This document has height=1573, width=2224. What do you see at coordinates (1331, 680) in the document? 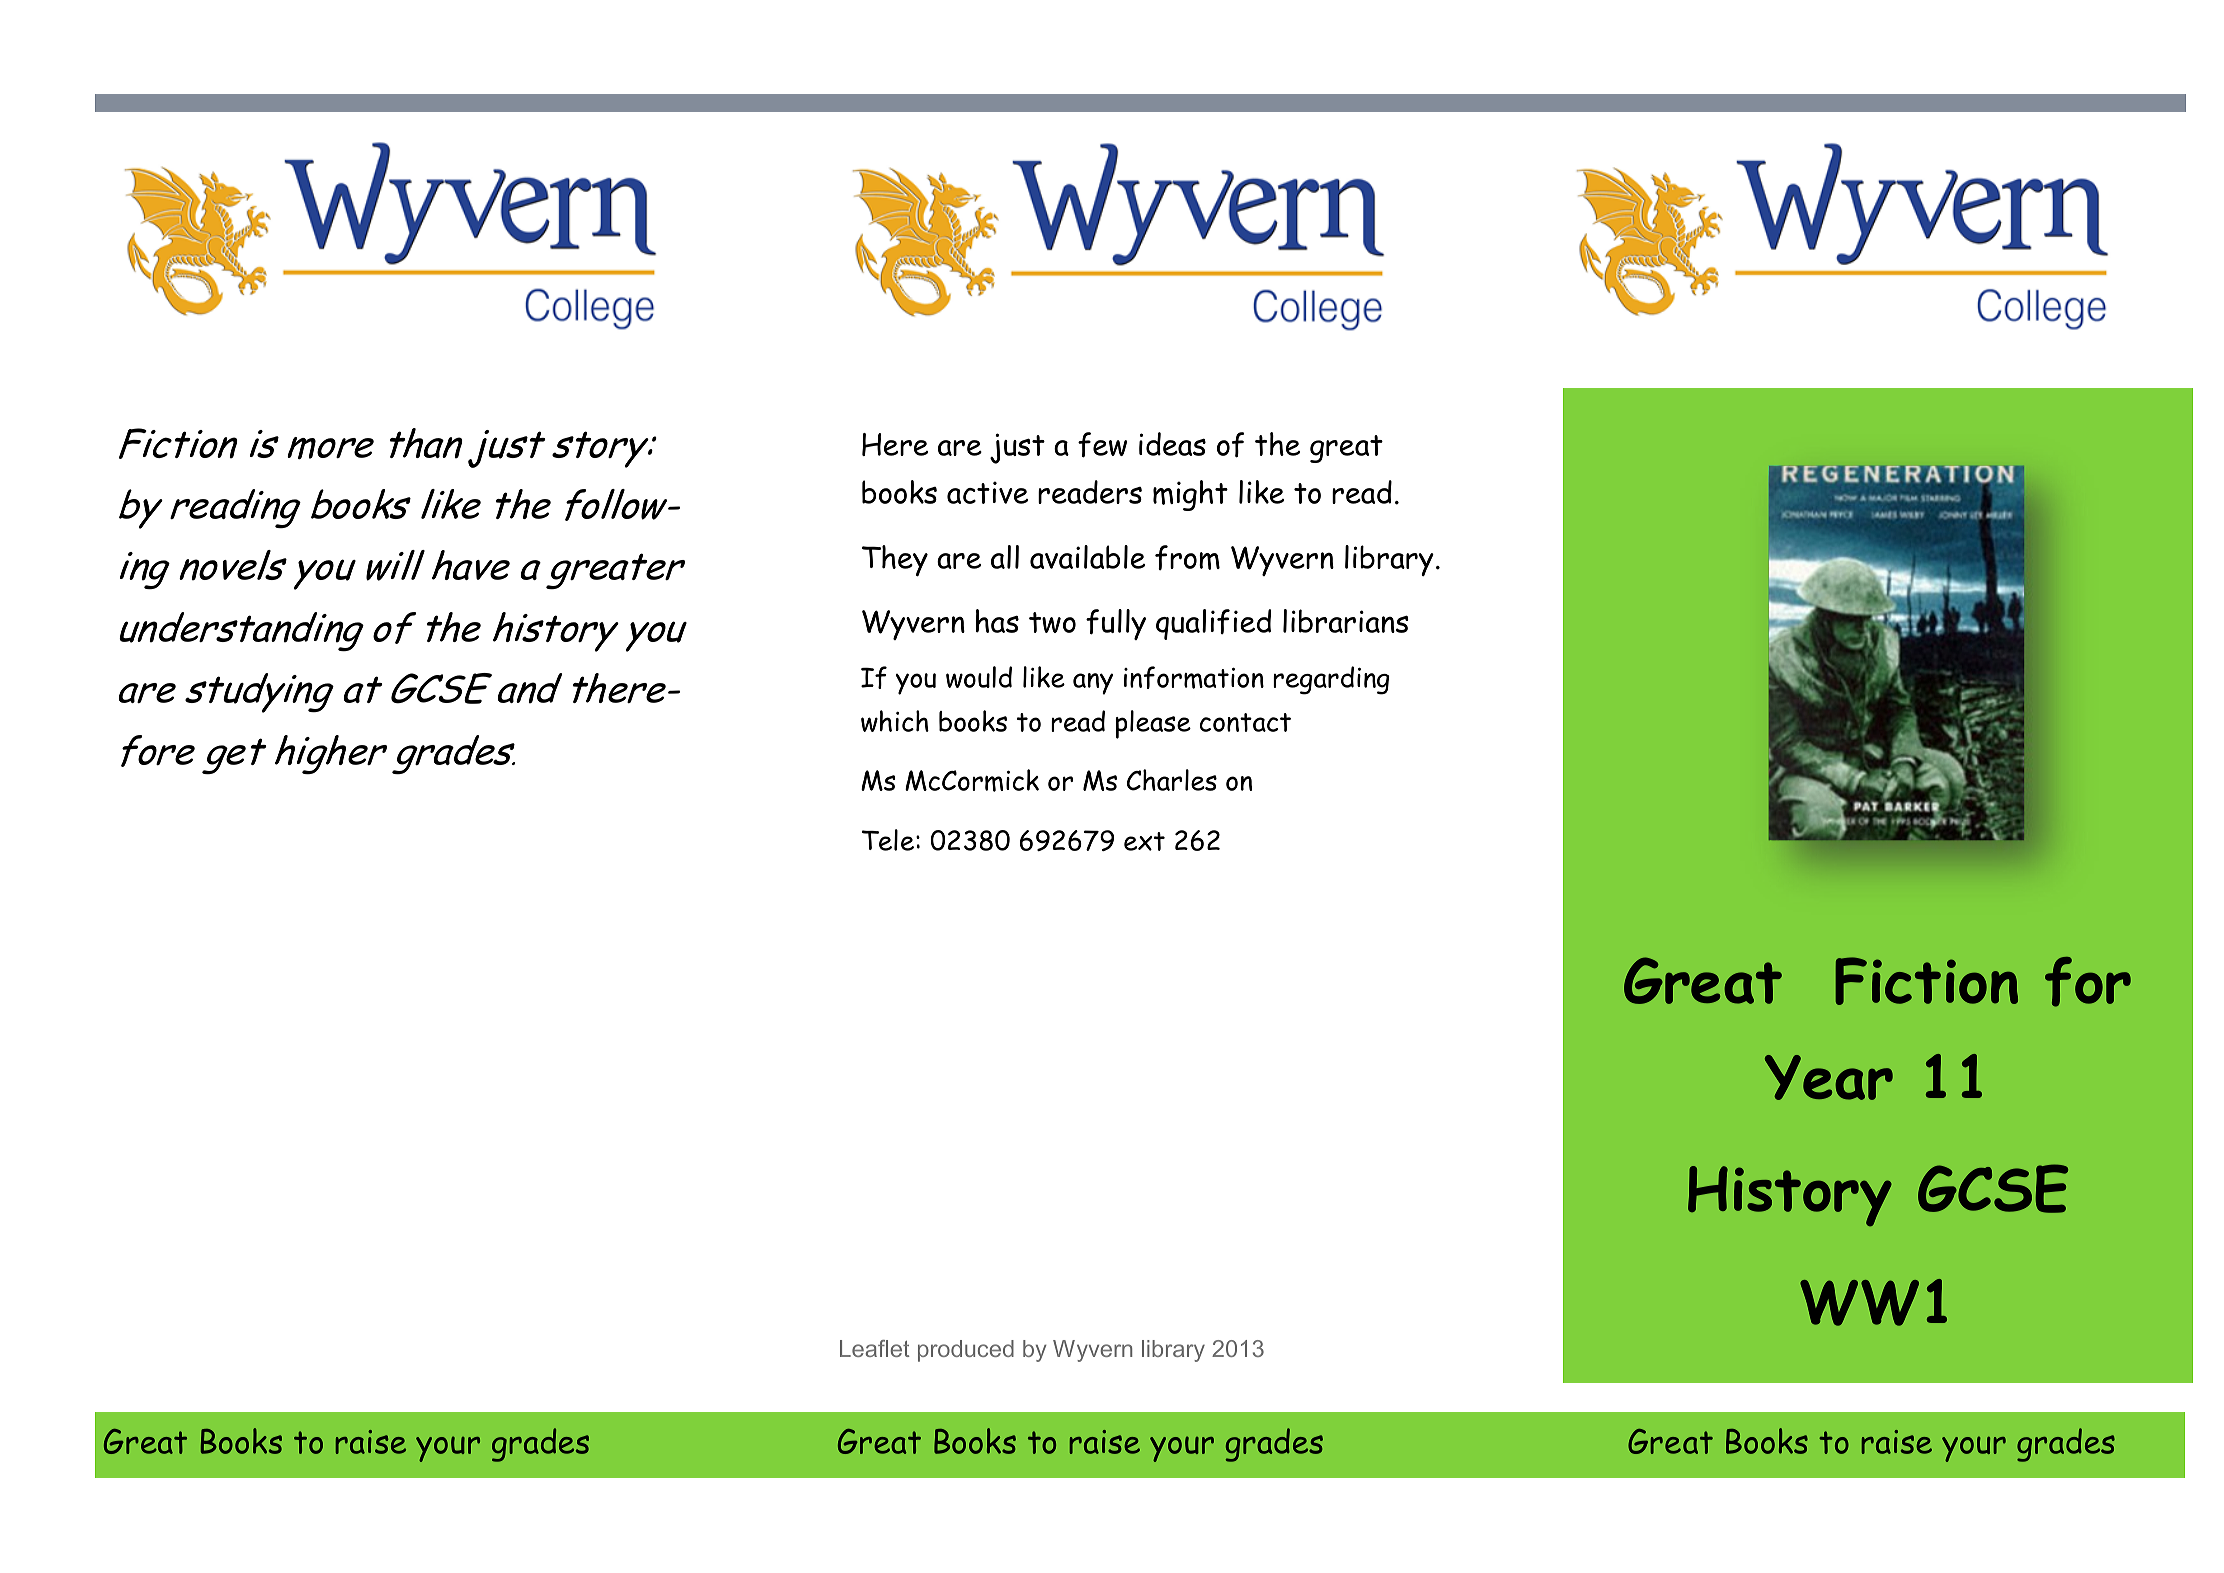
I see `regarding` at bounding box center [1331, 680].
